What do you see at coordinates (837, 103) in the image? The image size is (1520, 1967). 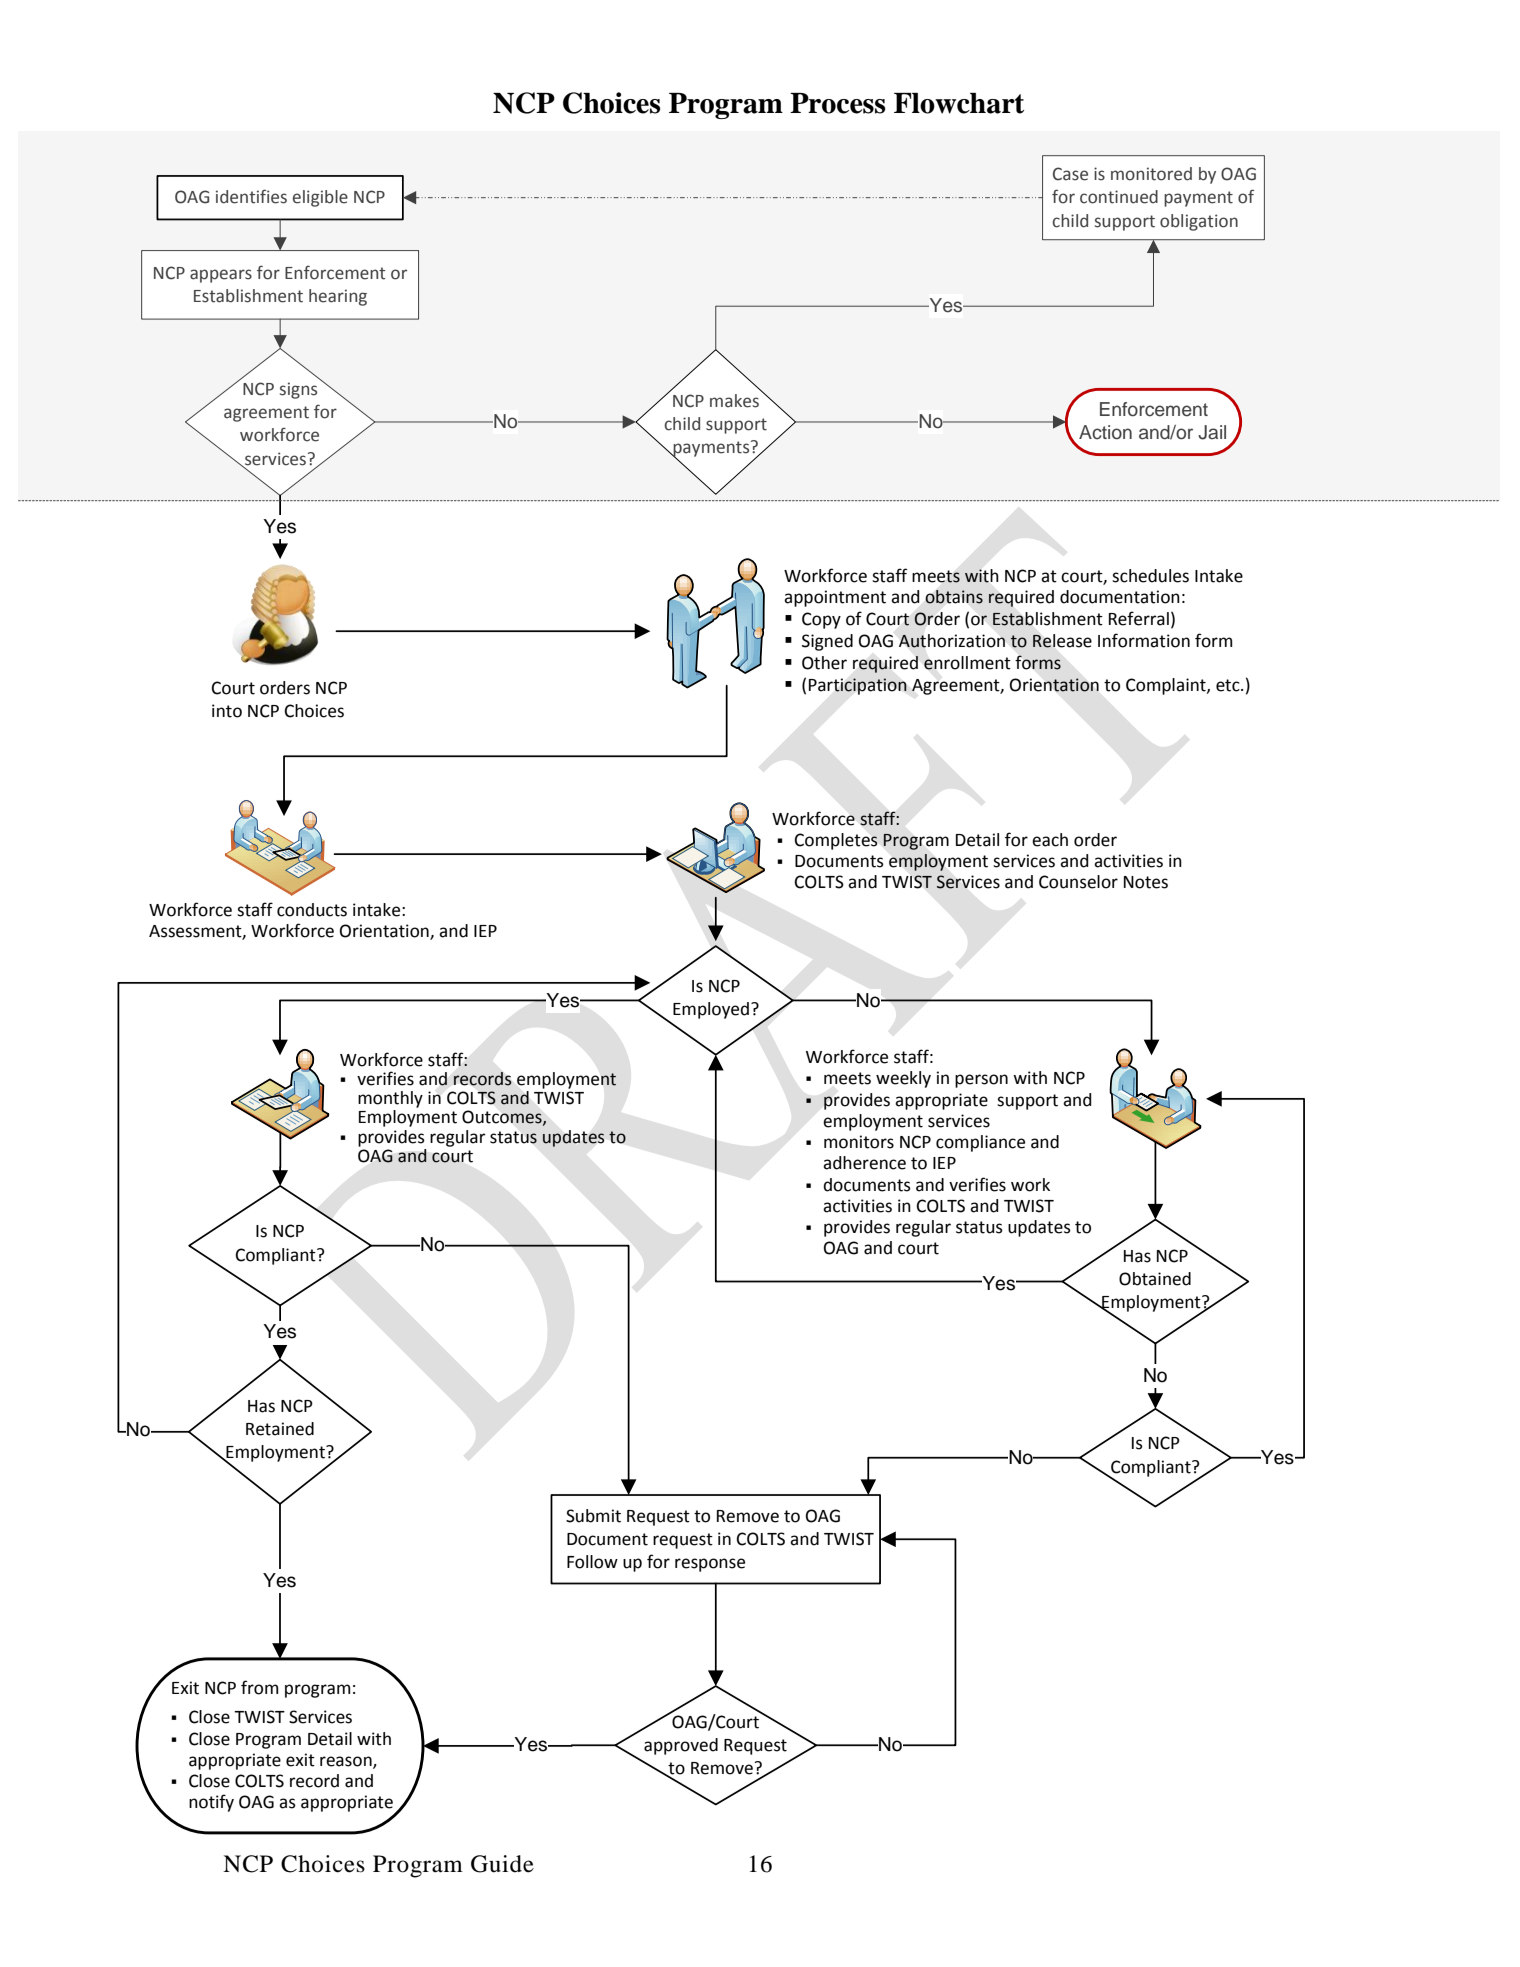 I see `Process` at bounding box center [837, 103].
